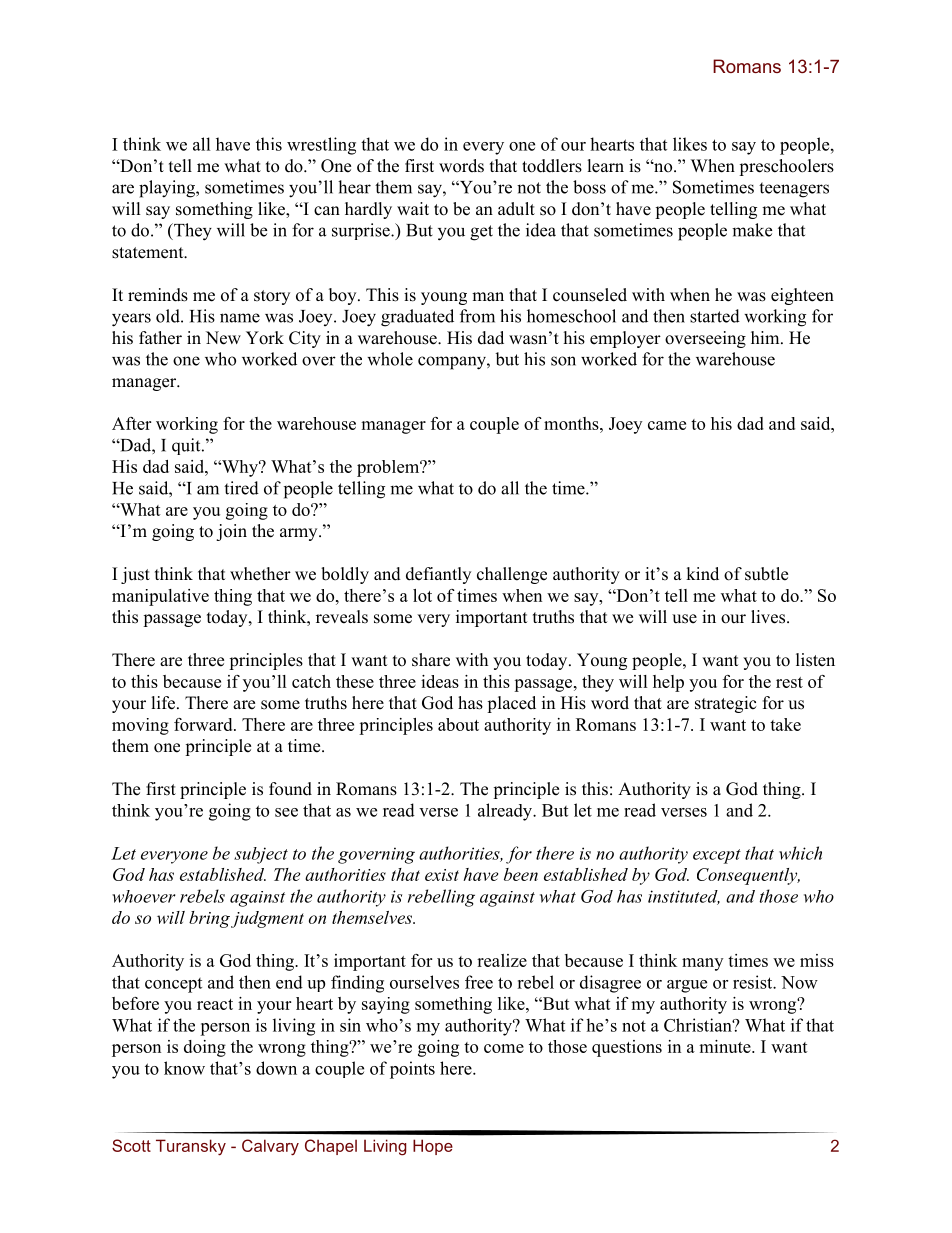  What do you see at coordinates (752, 230) in the image?
I see `make` at bounding box center [752, 230].
